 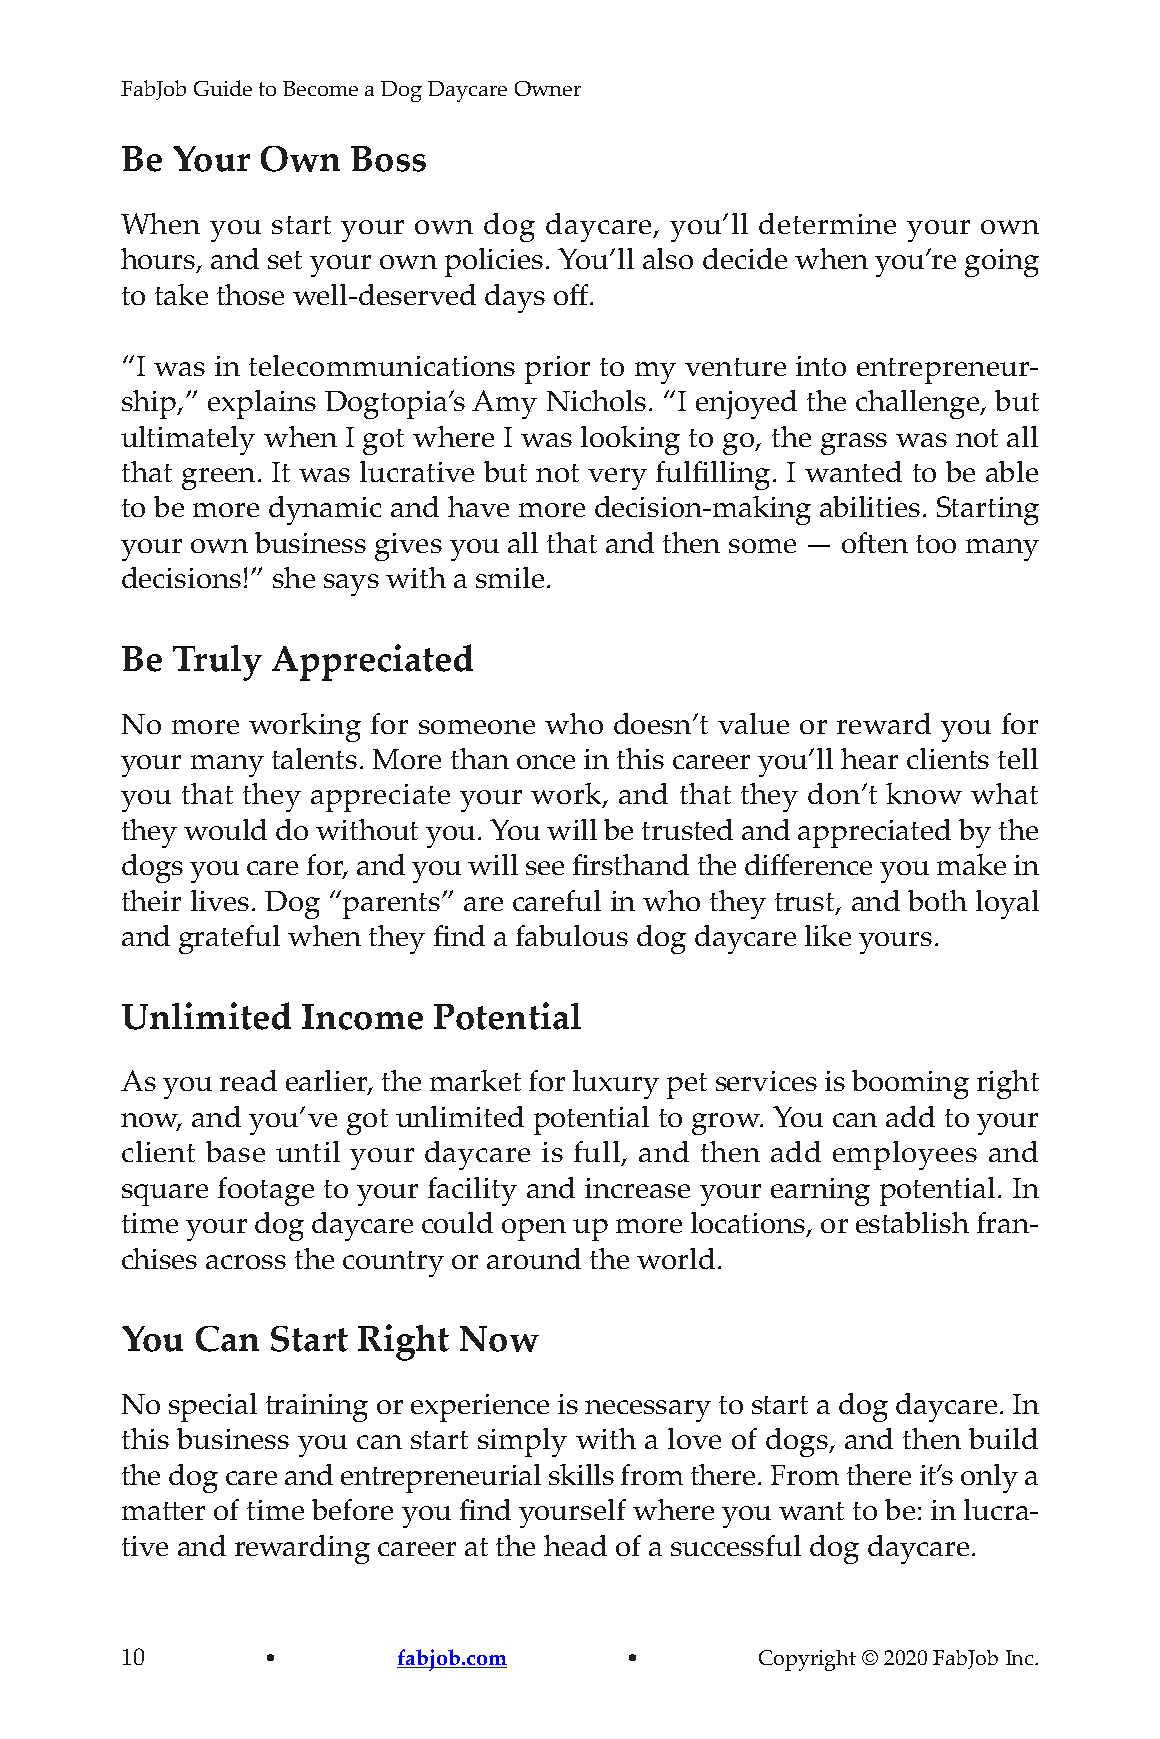 I want to click on smile, so click(x=510, y=577).
